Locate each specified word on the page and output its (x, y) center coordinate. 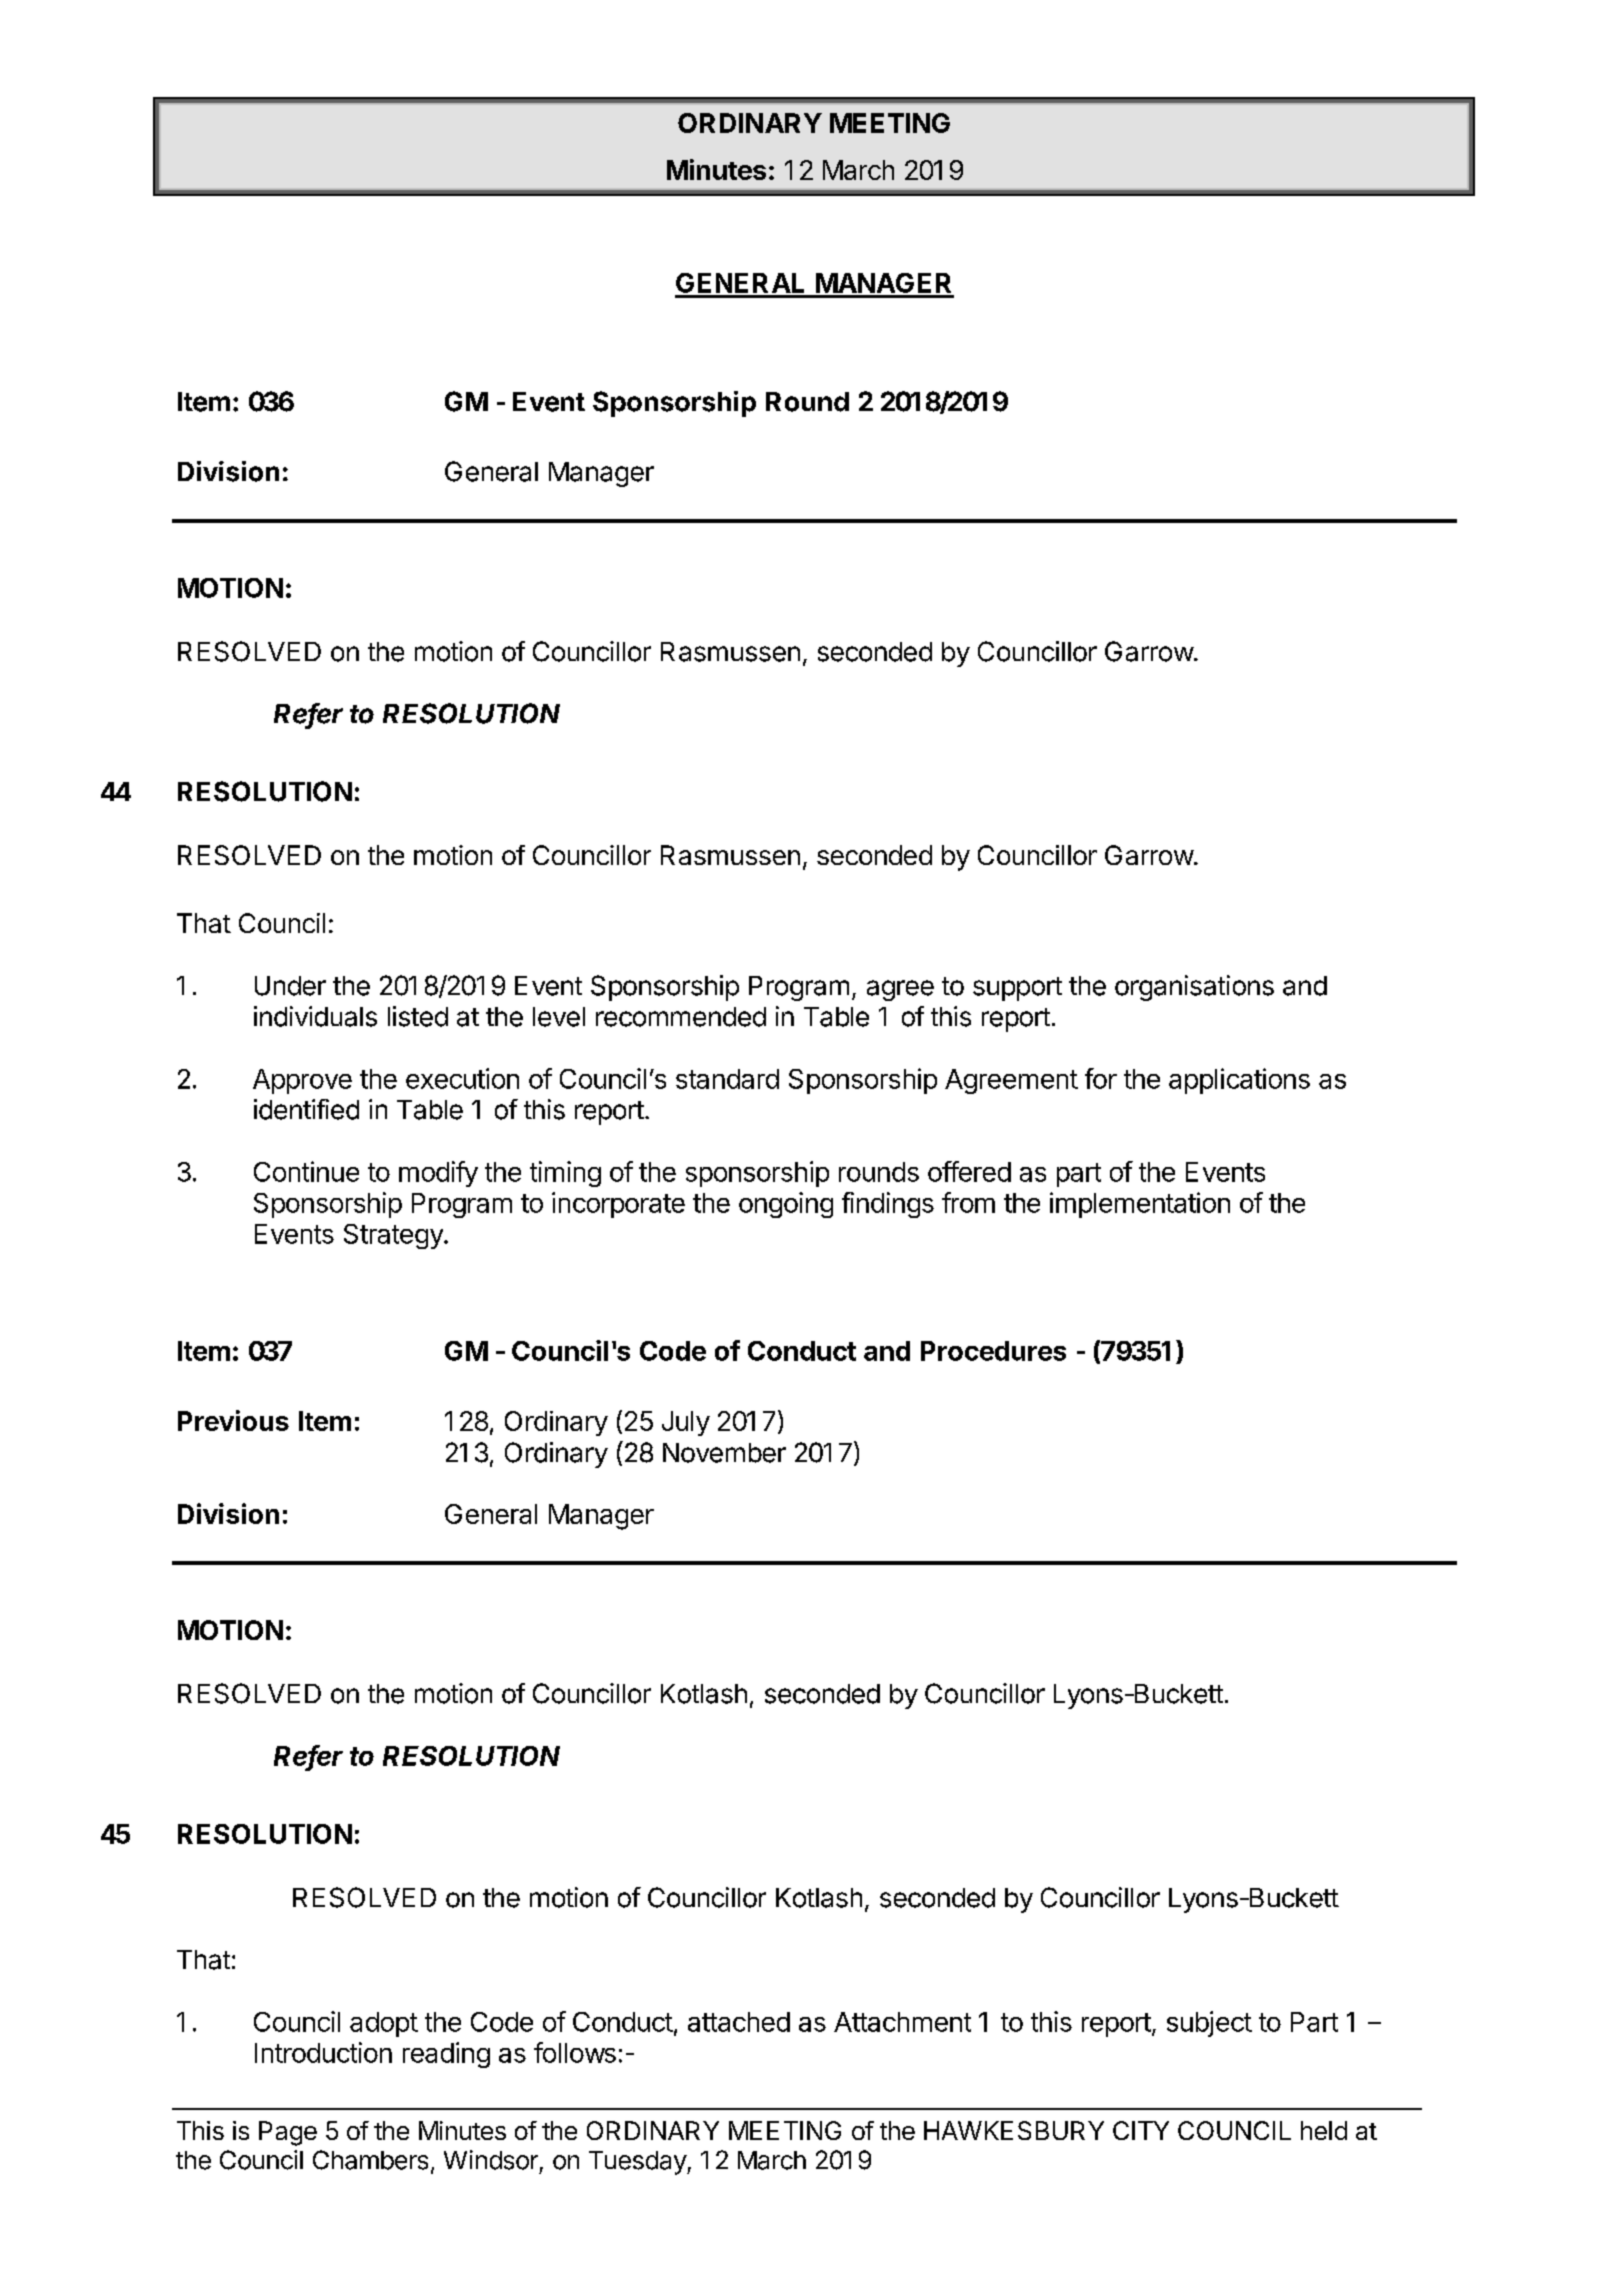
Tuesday (638, 2163)
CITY (1141, 2130)
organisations (1194, 988)
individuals (315, 1016)
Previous (233, 1420)
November (724, 1453)
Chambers (370, 2160)
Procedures (993, 1351)
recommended (681, 1017)
